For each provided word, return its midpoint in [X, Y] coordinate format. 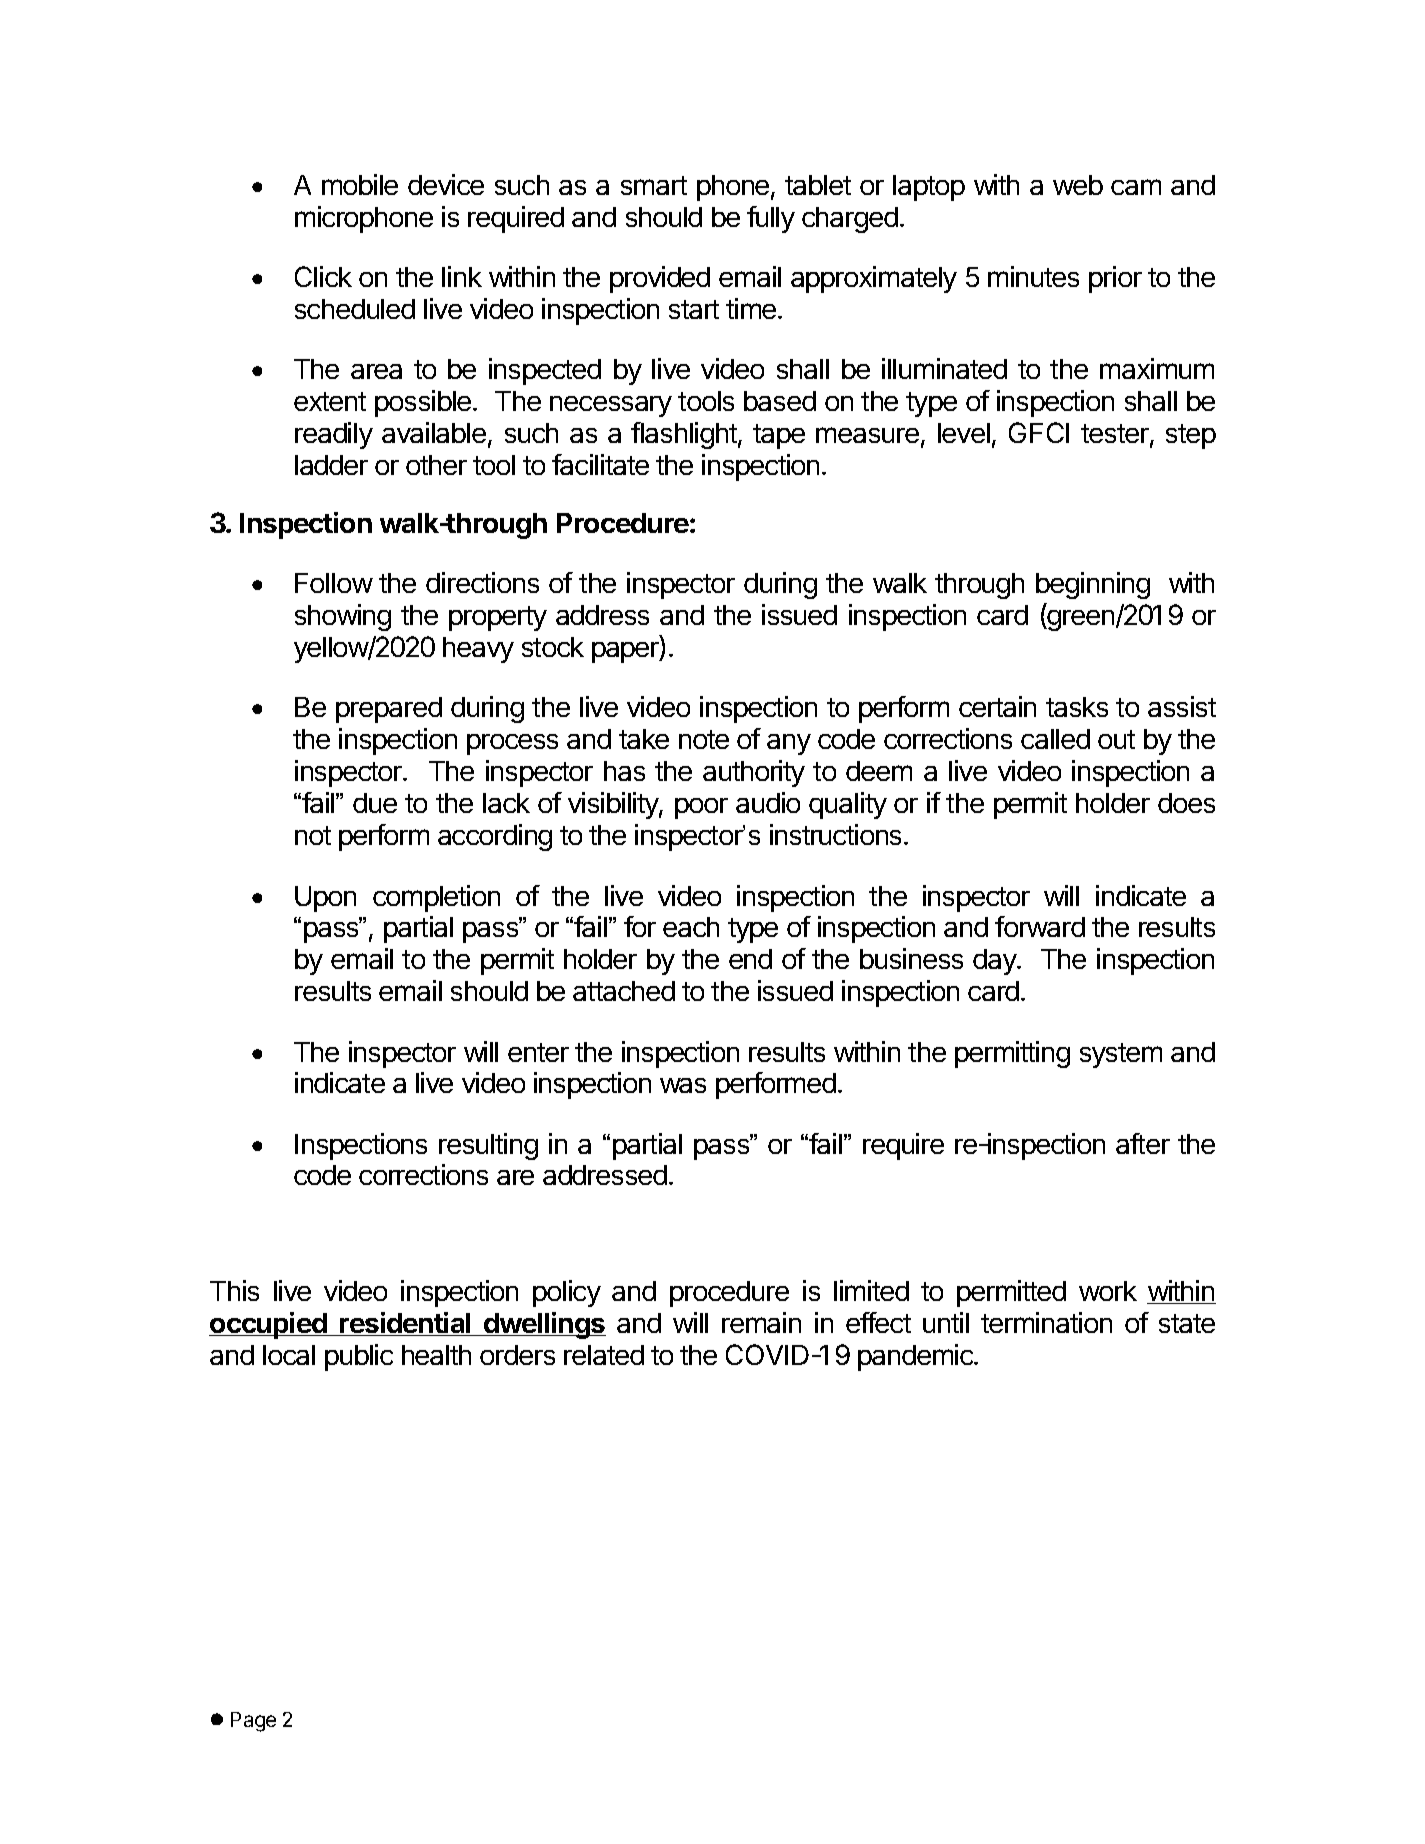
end [750, 959]
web [1078, 185]
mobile [360, 184]
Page [253, 1722]
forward [1040, 926]
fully [771, 219]
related [604, 1355]
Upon [325, 899]
